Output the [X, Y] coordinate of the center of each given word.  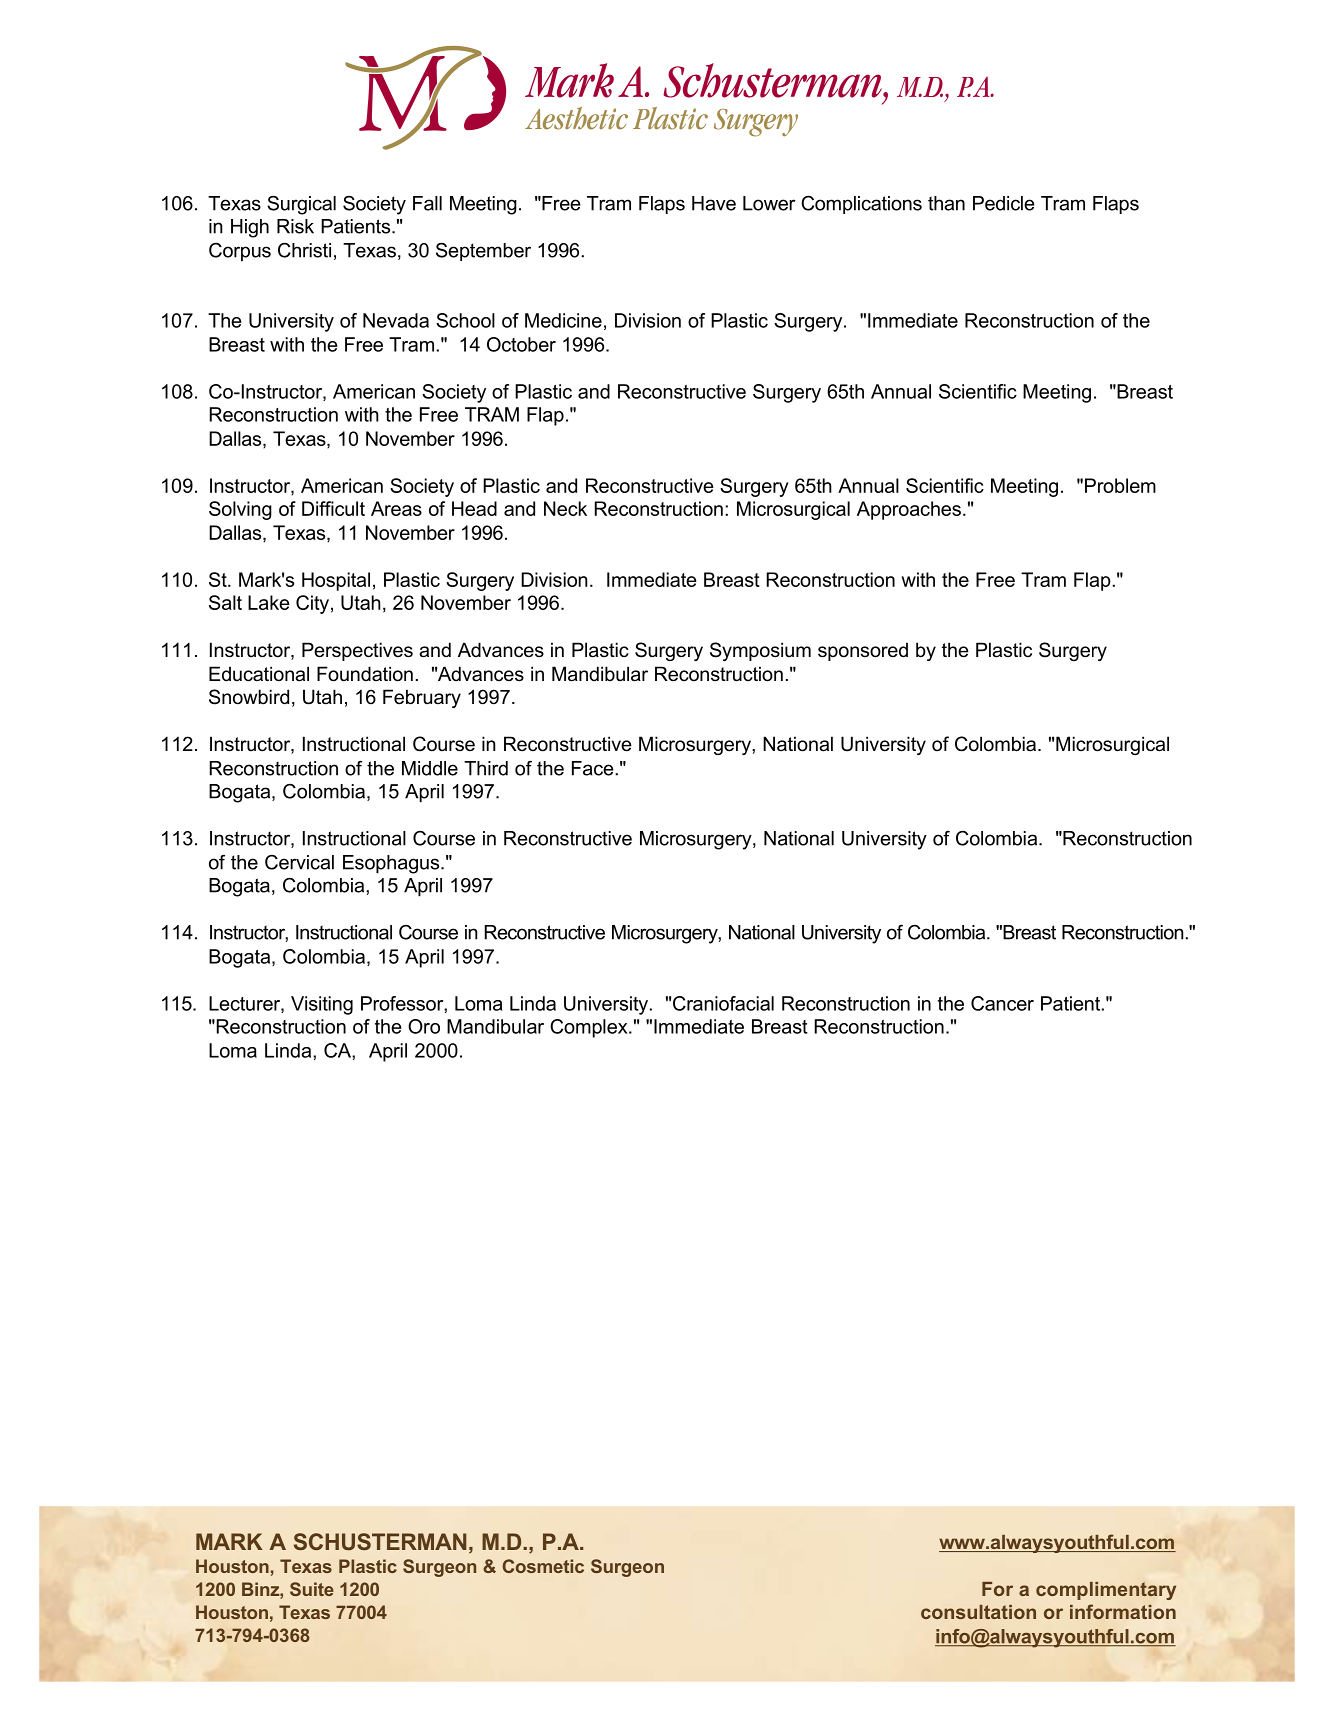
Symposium [760, 651]
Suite [312, 1589]
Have [714, 203]
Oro [424, 1026]
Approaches [909, 510]
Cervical [299, 862]
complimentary [1106, 1591]
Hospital [336, 581]
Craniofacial [723, 1003]
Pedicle [1004, 203]
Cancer [1002, 1003]
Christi [304, 250]
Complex [590, 1028]
